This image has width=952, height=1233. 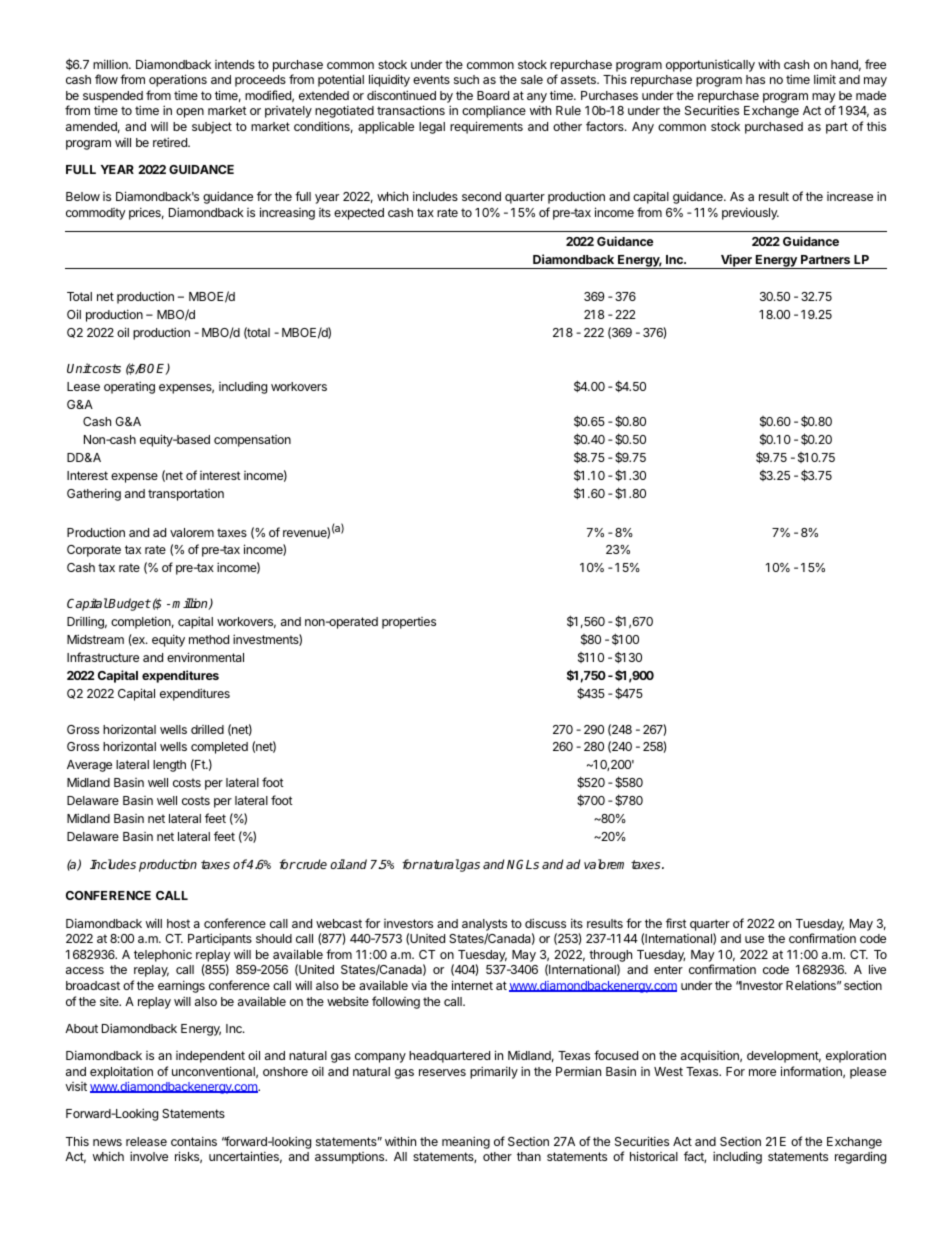 I want to click on Board, so click(x=493, y=95).
